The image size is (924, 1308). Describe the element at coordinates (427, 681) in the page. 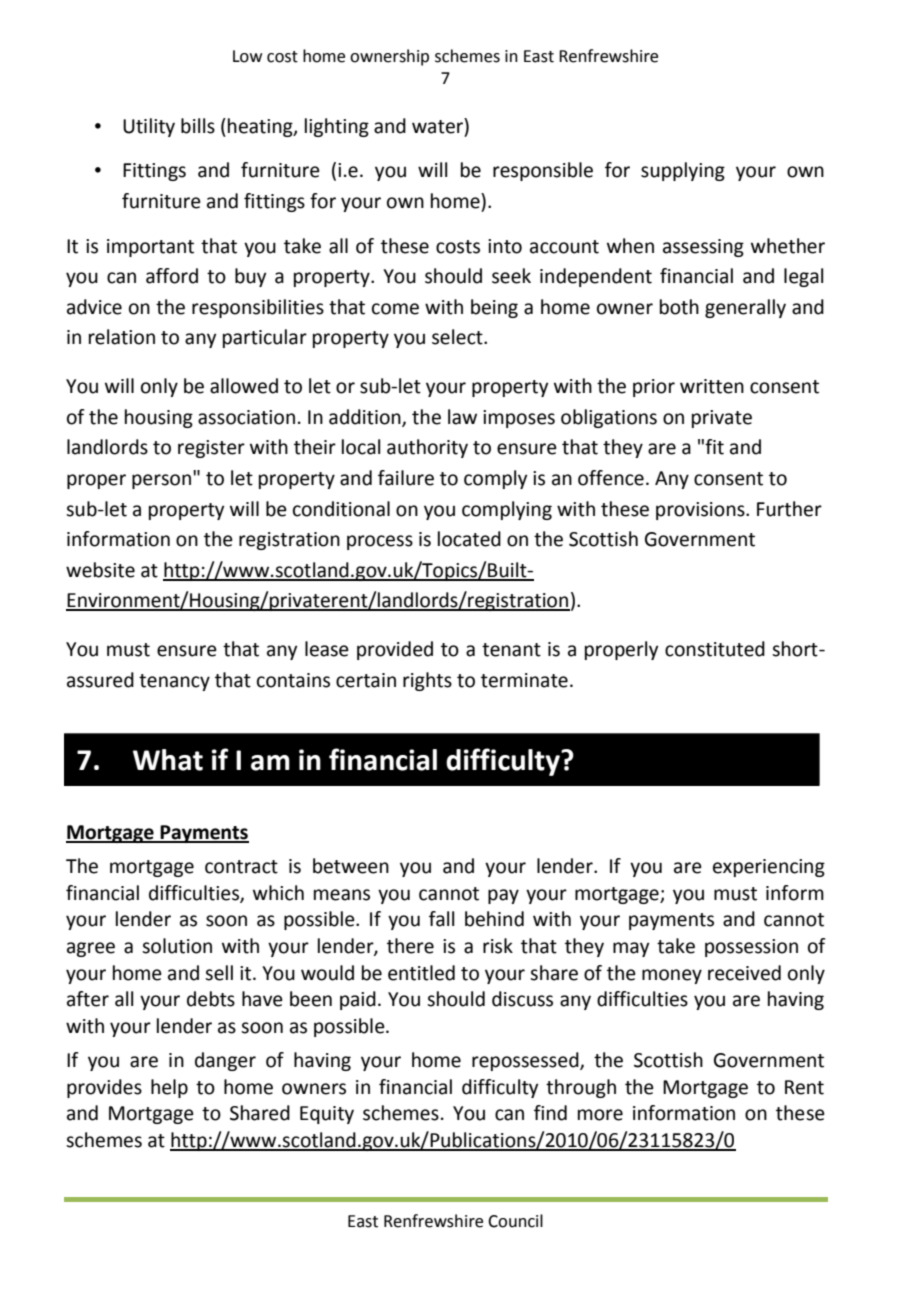

I see `rights` at that location.
